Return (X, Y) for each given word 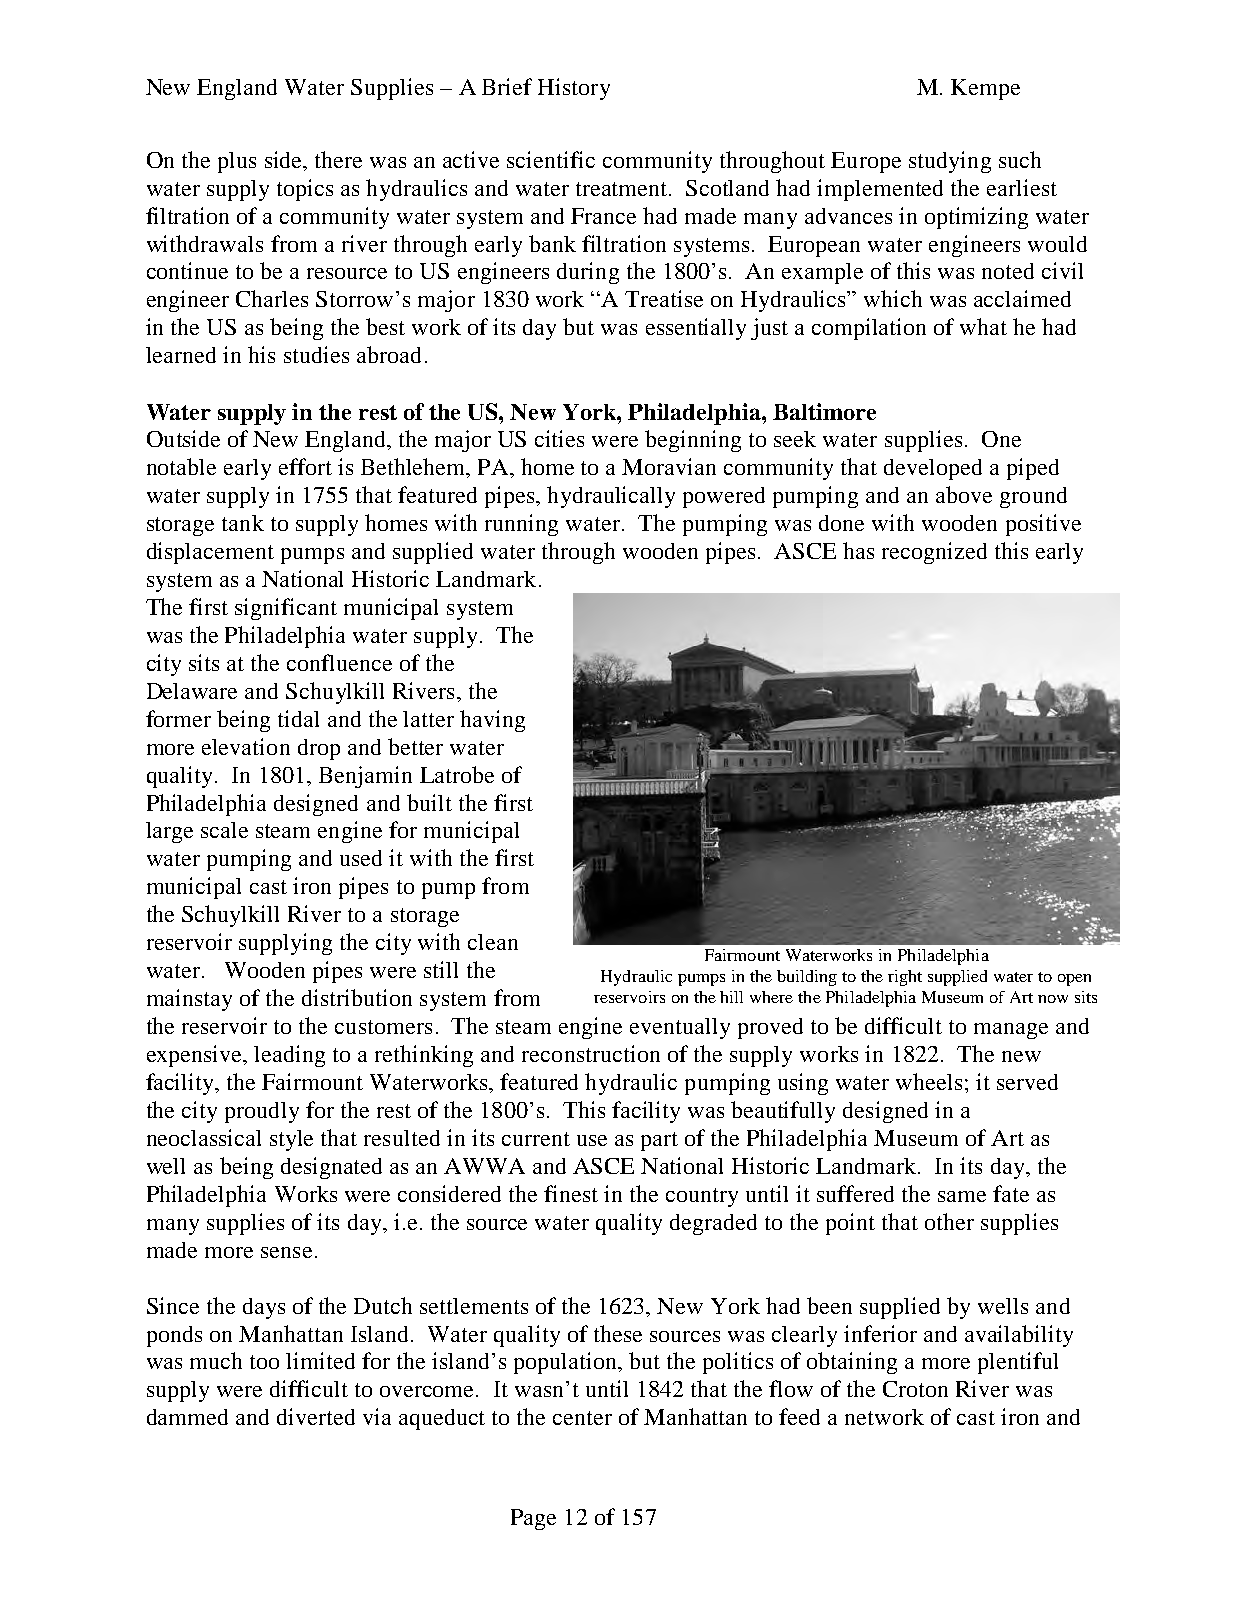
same (962, 1196)
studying (950, 162)
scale (224, 830)
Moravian (669, 466)
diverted (316, 1416)
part (659, 1141)
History (574, 89)
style (291, 1140)
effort (305, 466)
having (492, 721)
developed (933, 469)
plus (237, 162)
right (905, 978)
